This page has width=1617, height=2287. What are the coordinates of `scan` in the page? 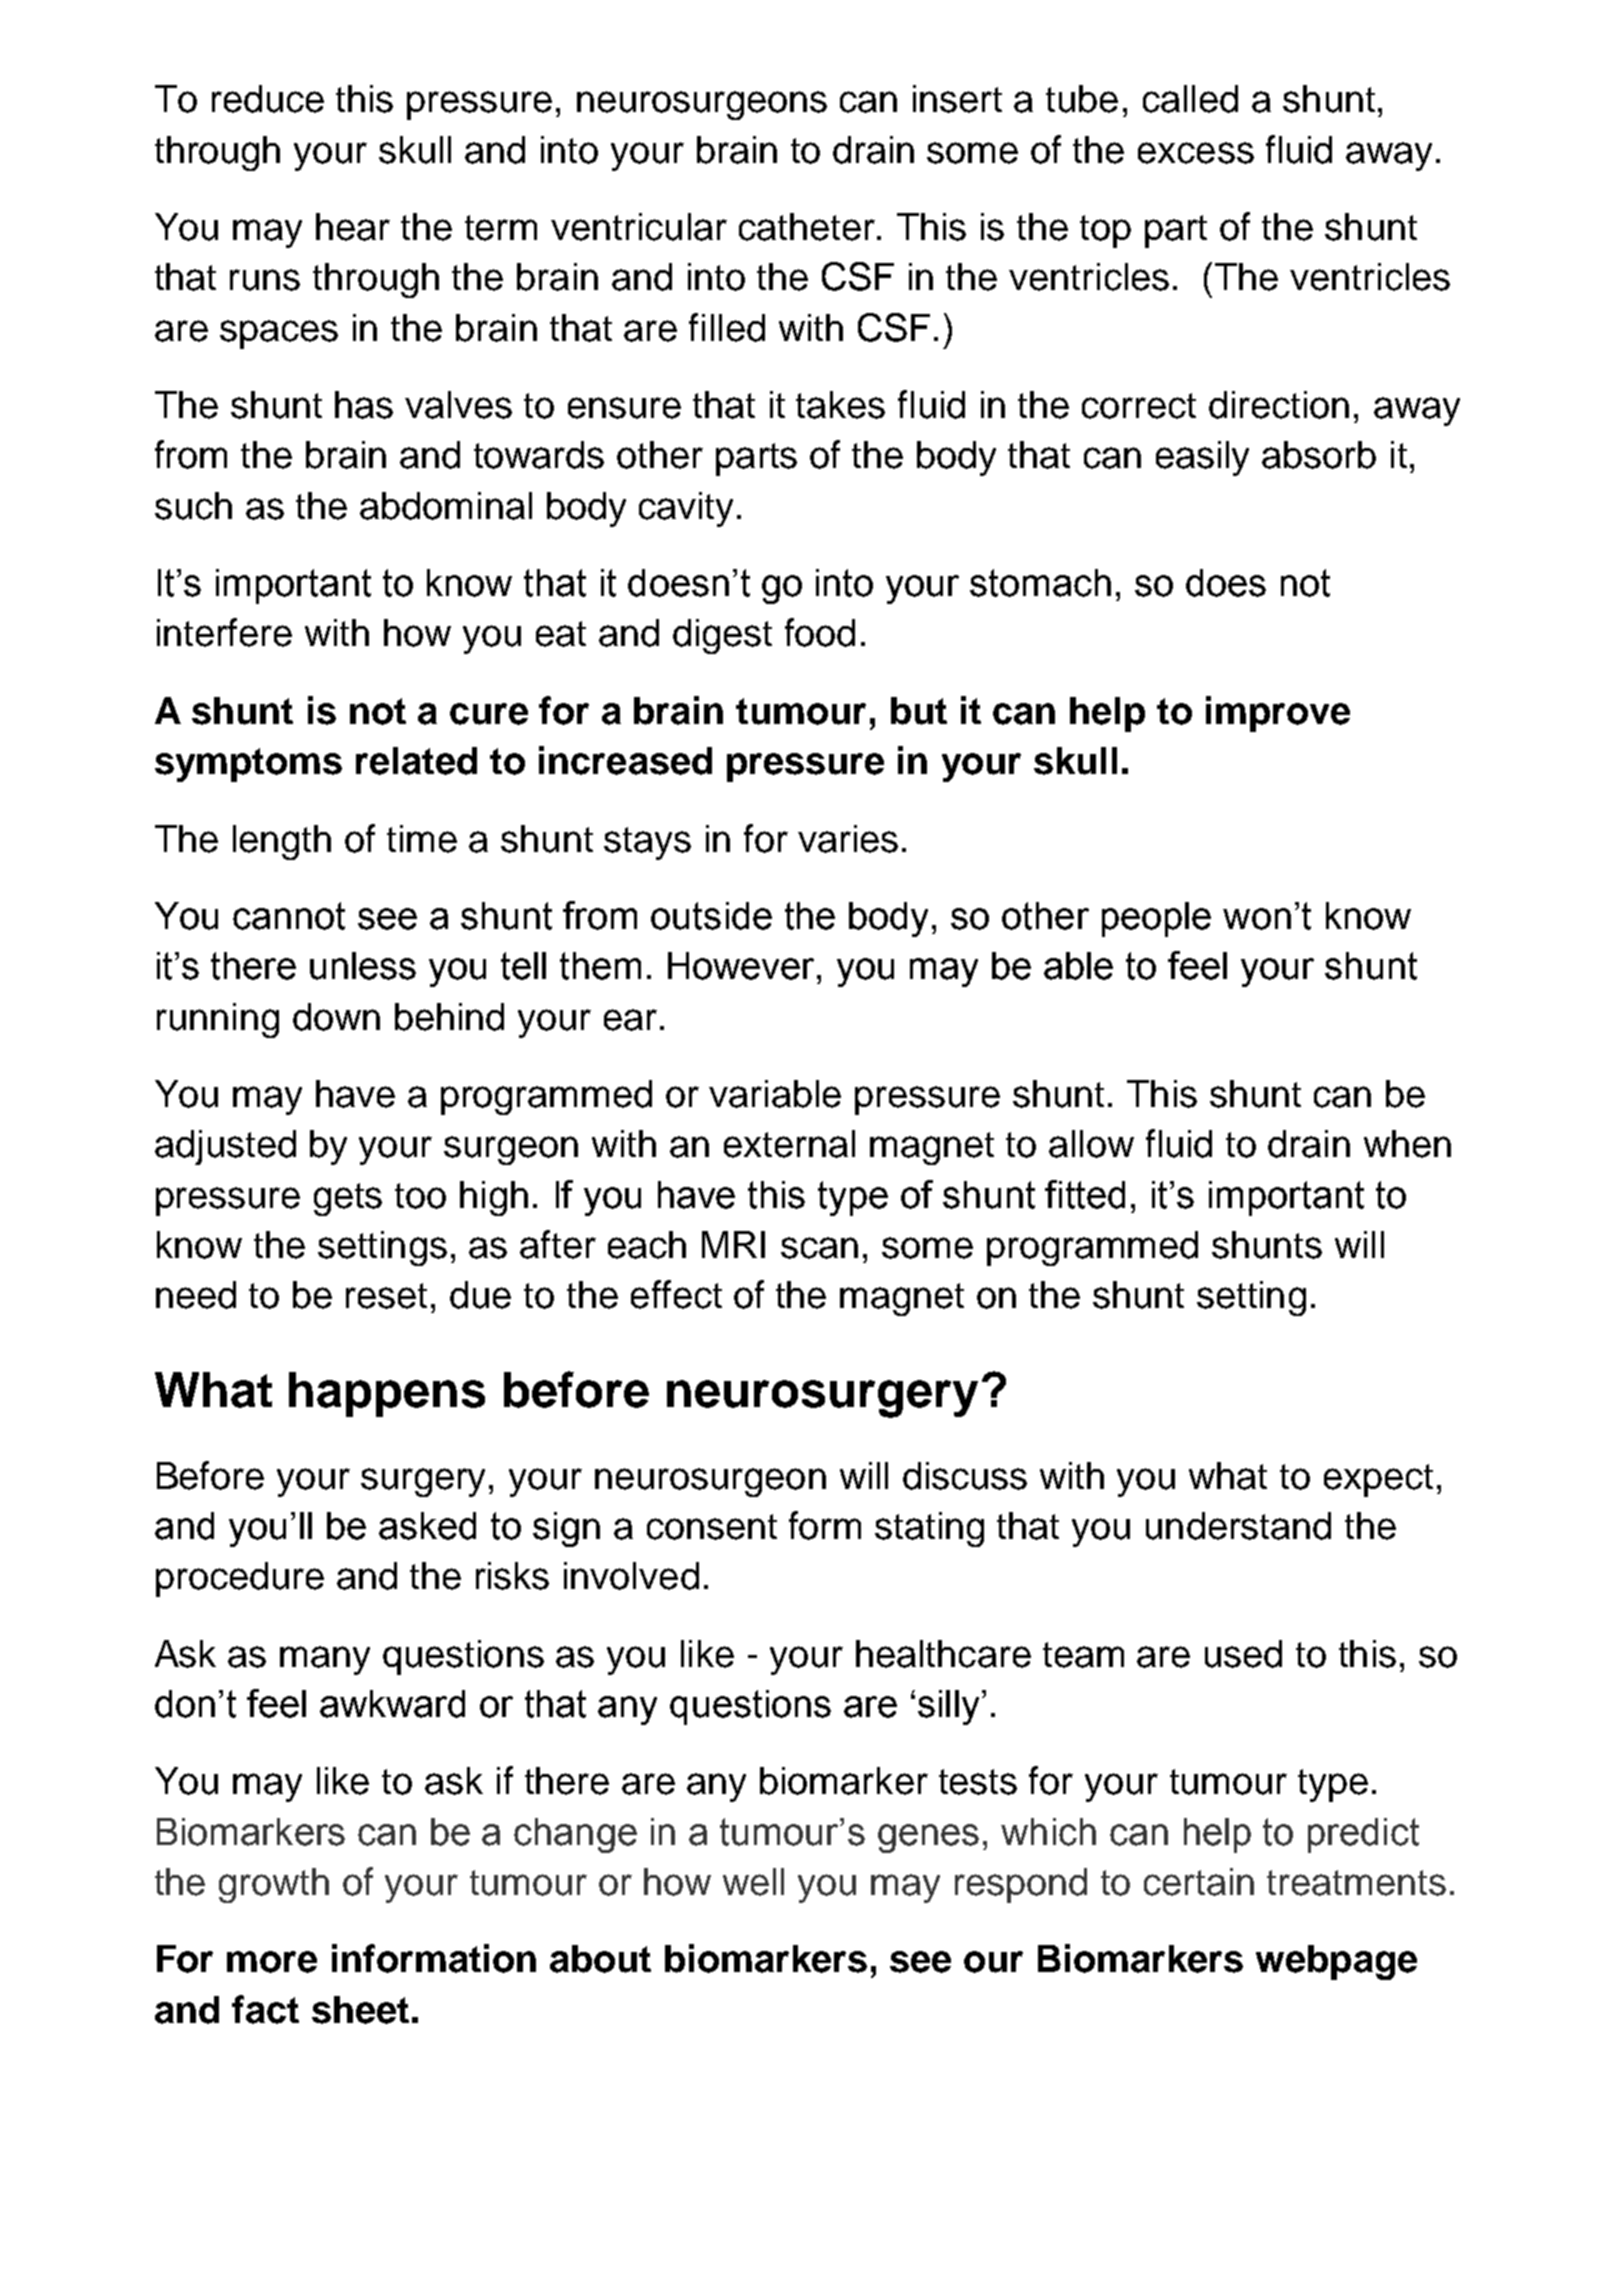 It's located at (819, 1248).
